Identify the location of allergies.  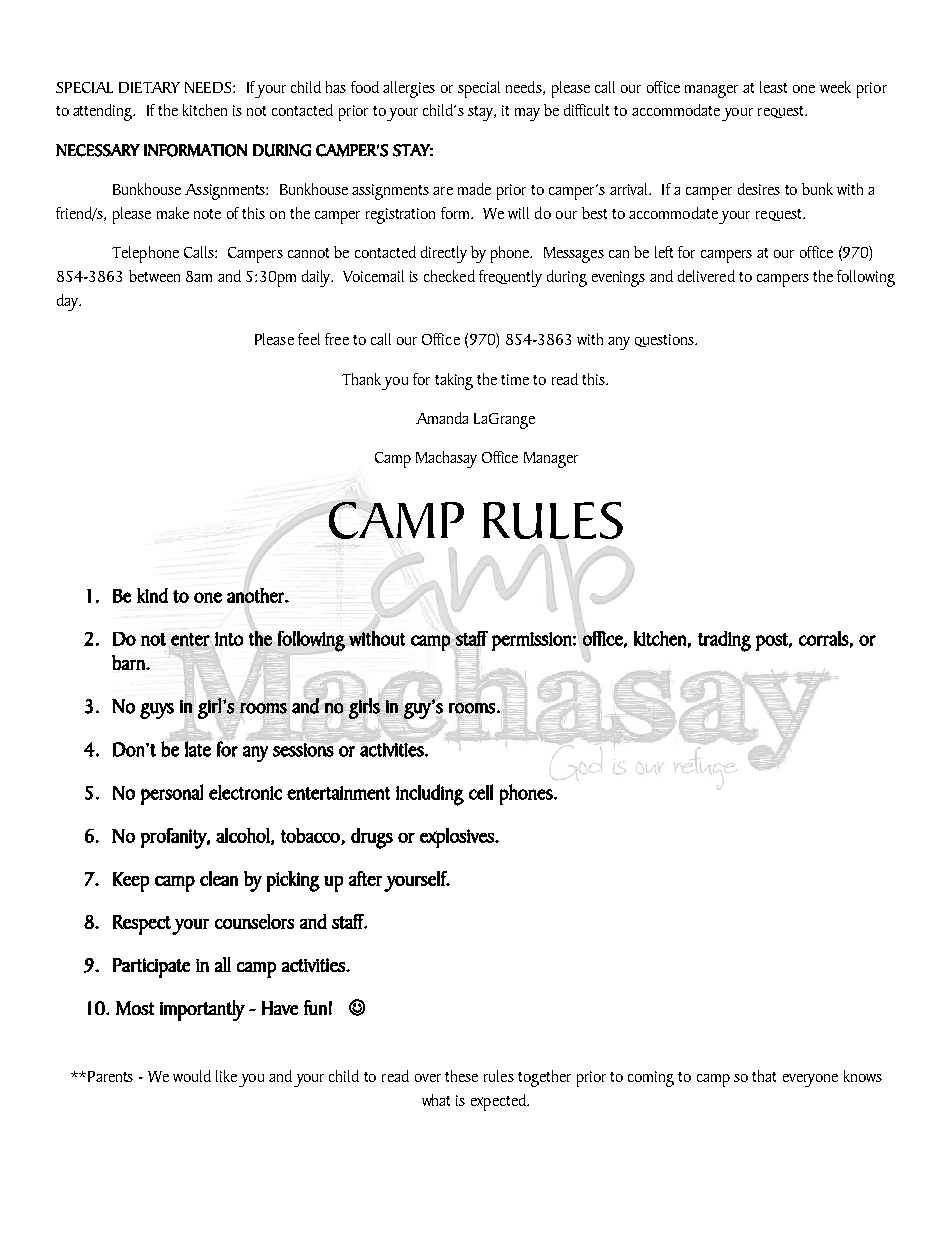
(409, 89).
